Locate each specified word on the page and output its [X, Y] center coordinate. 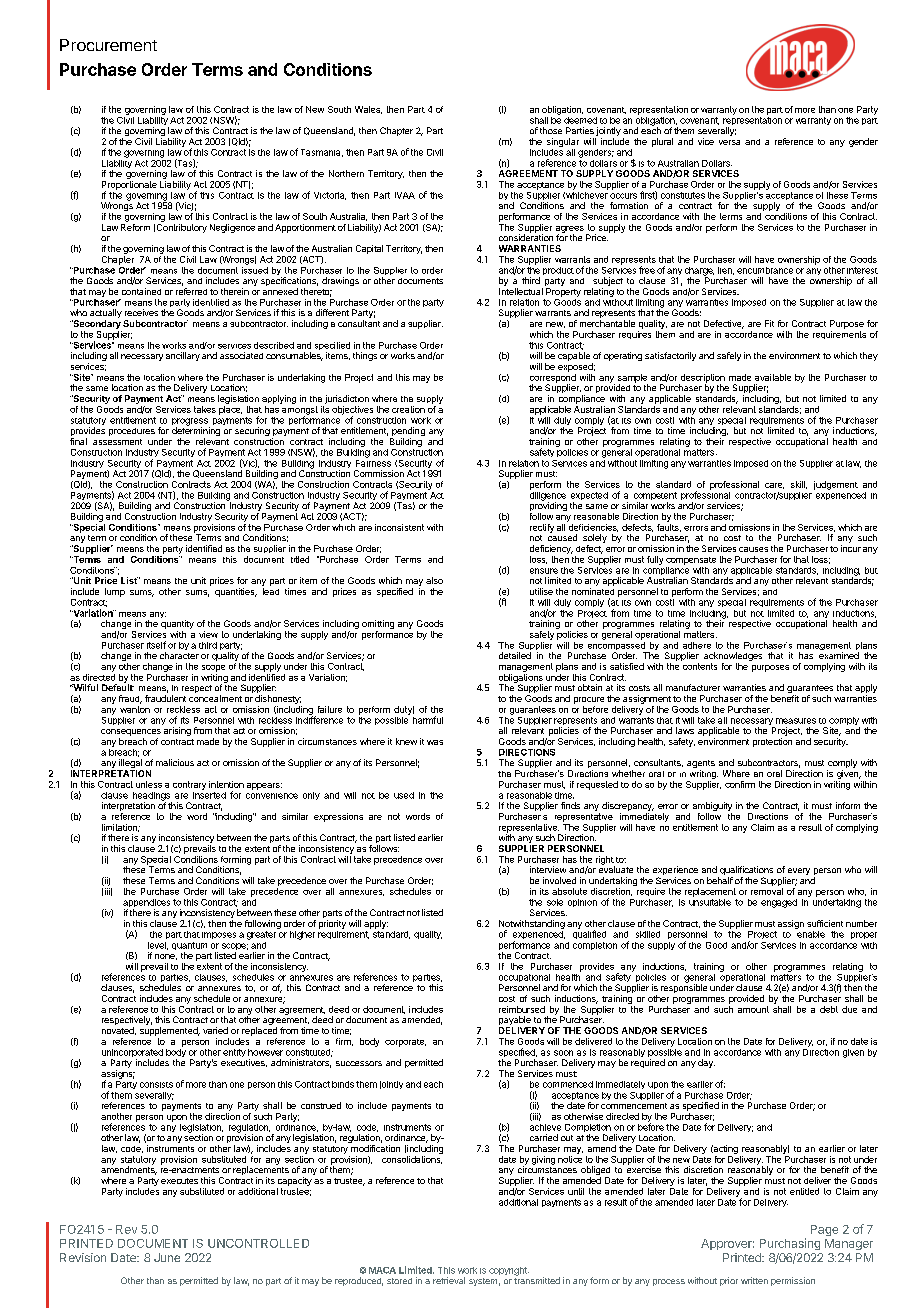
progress [191, 423]
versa [729, 142]
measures [796, 721]
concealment [215, 698]
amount [753, 1009]
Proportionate [129, 186]
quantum [189, 947]
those [551, 130]
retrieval [449, 1280]
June [167, 1257]
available [773, 377]
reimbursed [522, 1009]
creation [408, 409]
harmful [428, 720]
